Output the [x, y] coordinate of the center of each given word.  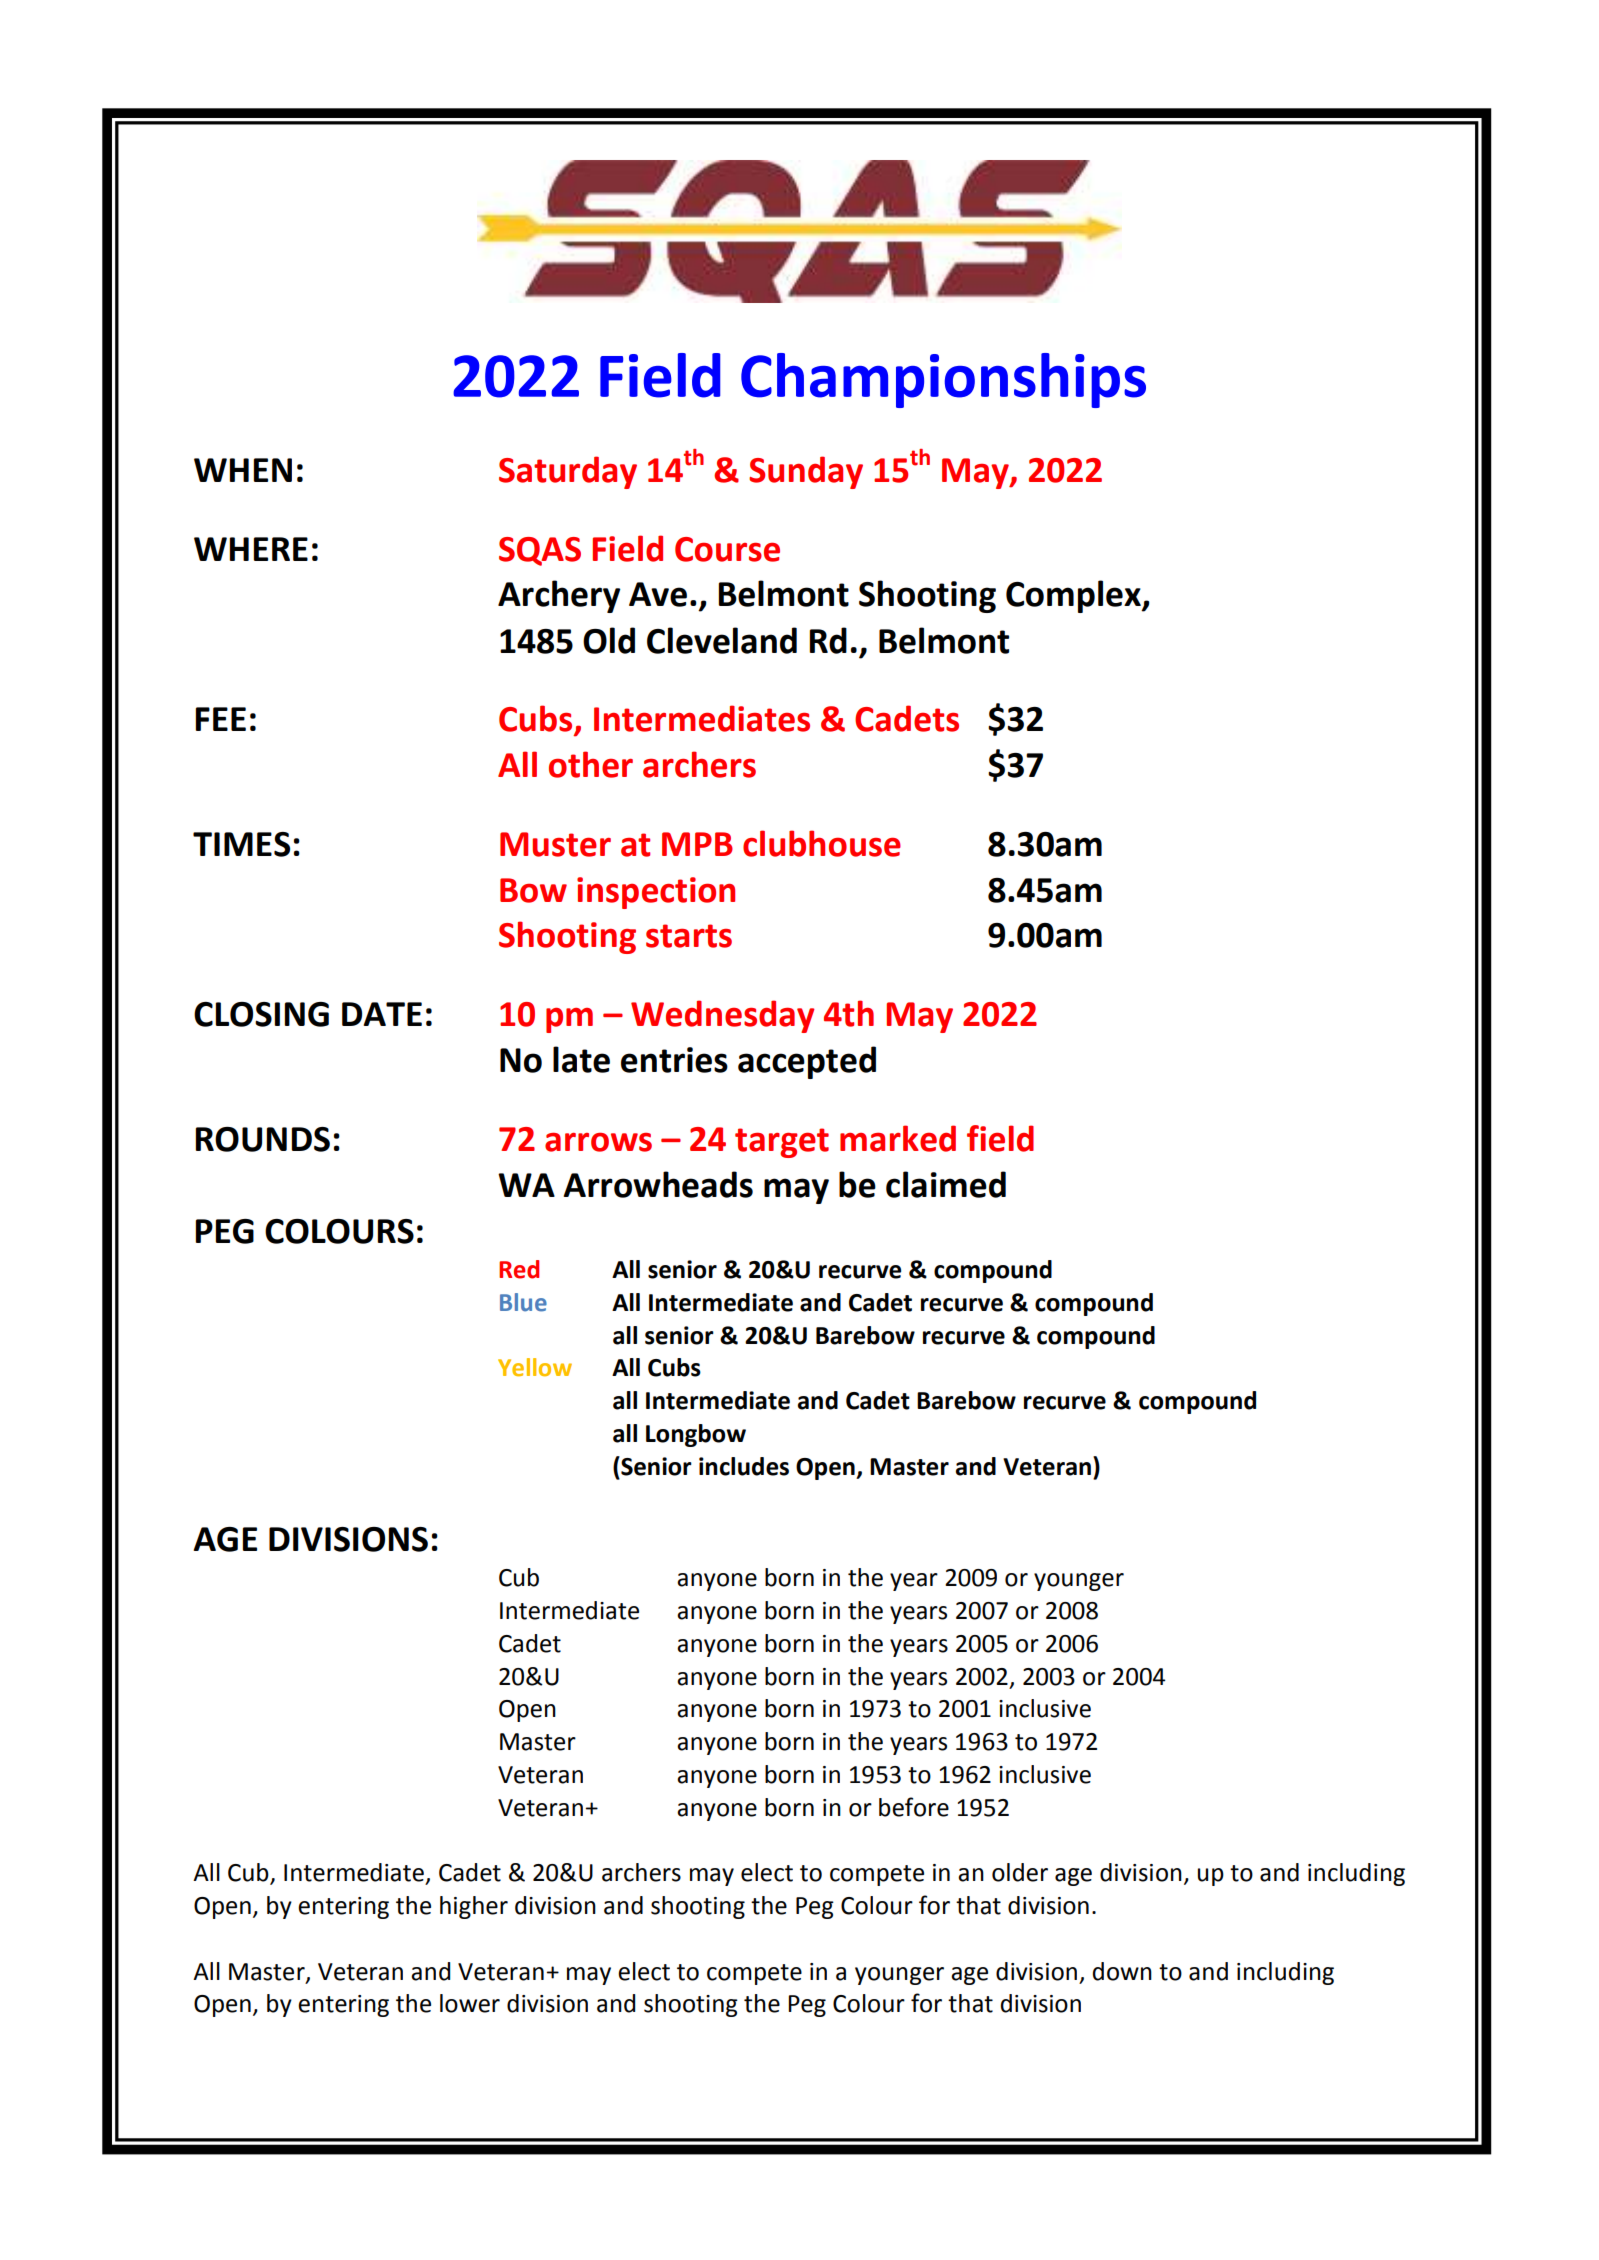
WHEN [243, 470]
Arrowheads [658, 1184]
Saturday [568, 472]
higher [474, 1907]
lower [470, 2003]
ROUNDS [263, 1139]
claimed [946, 1184]
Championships [943, 380]
